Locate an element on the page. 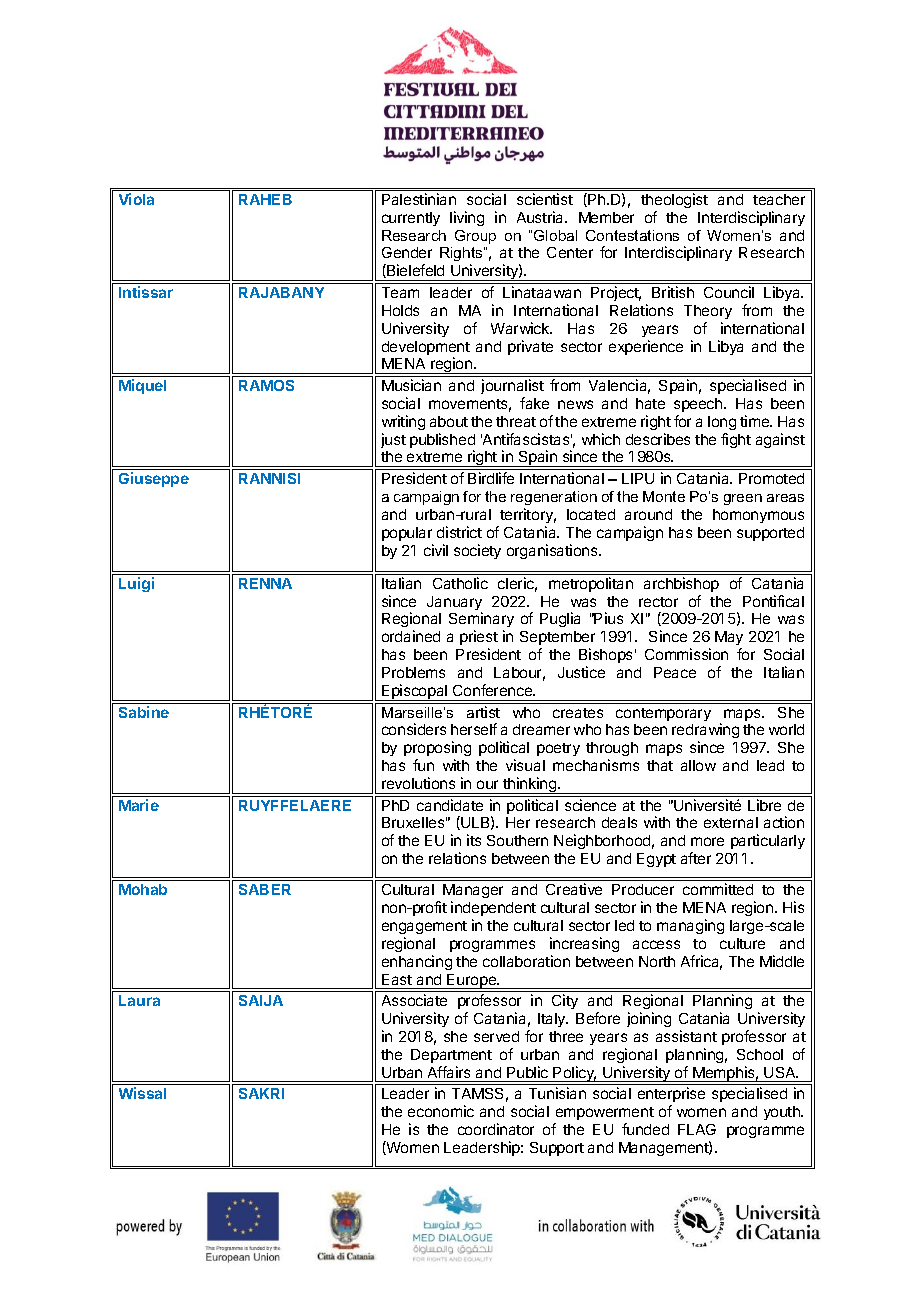 The width and height of the image is (924, 1308). Marie is located at coordinates (139, 805).
